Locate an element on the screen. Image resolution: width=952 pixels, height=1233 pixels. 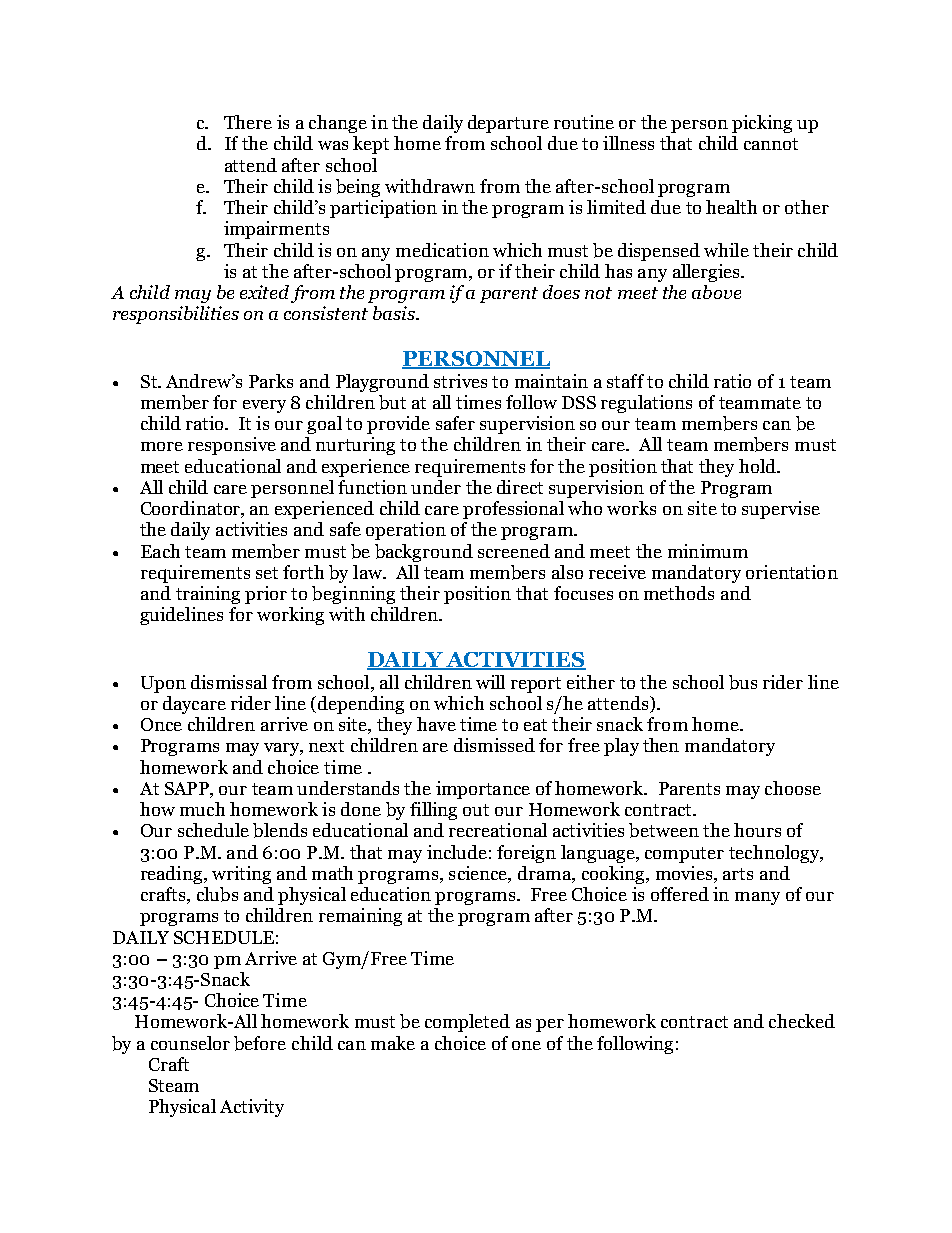
cannot is located at coordinates (771, 144).
